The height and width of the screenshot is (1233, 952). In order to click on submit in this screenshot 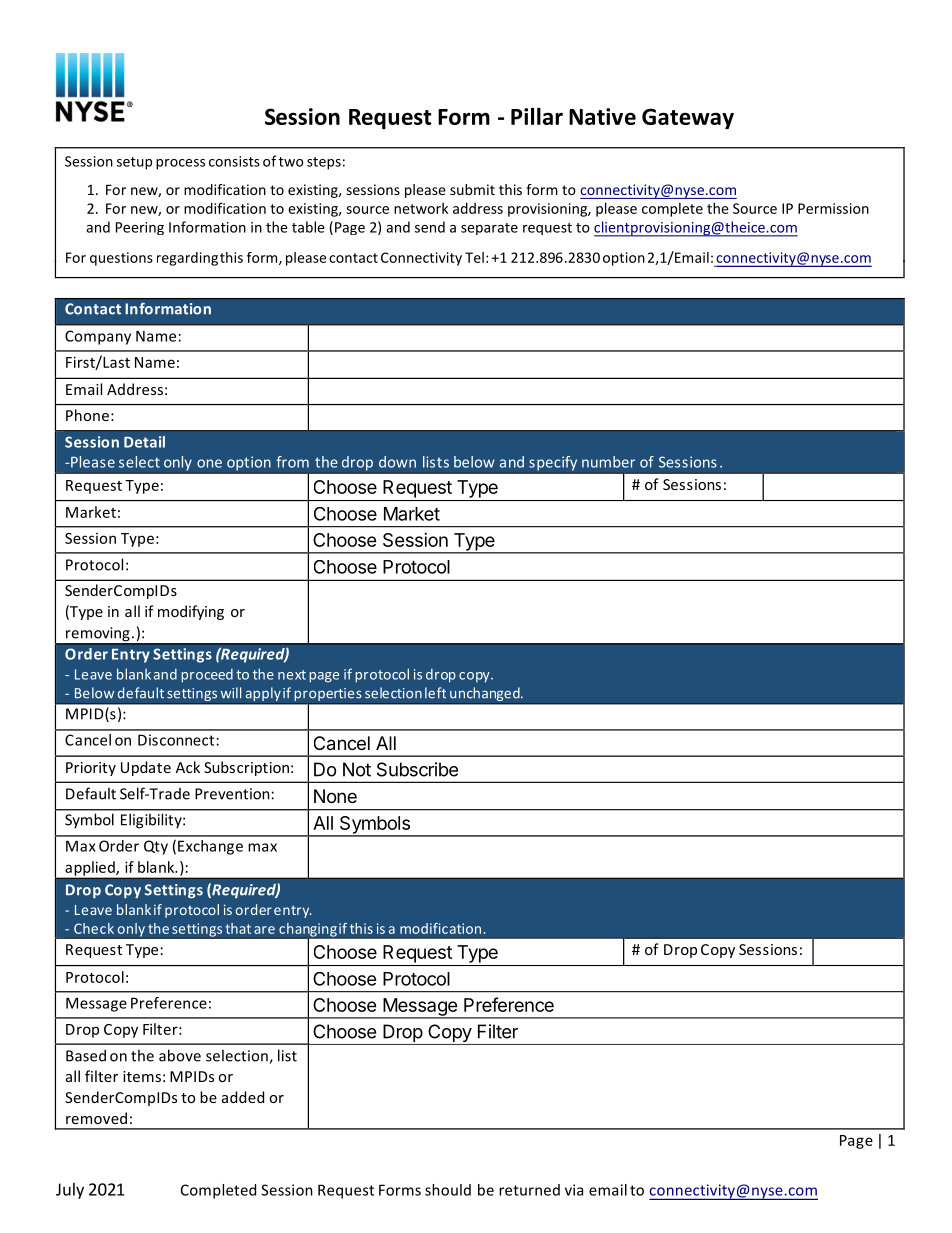, I will do `click(472, 189)`.
